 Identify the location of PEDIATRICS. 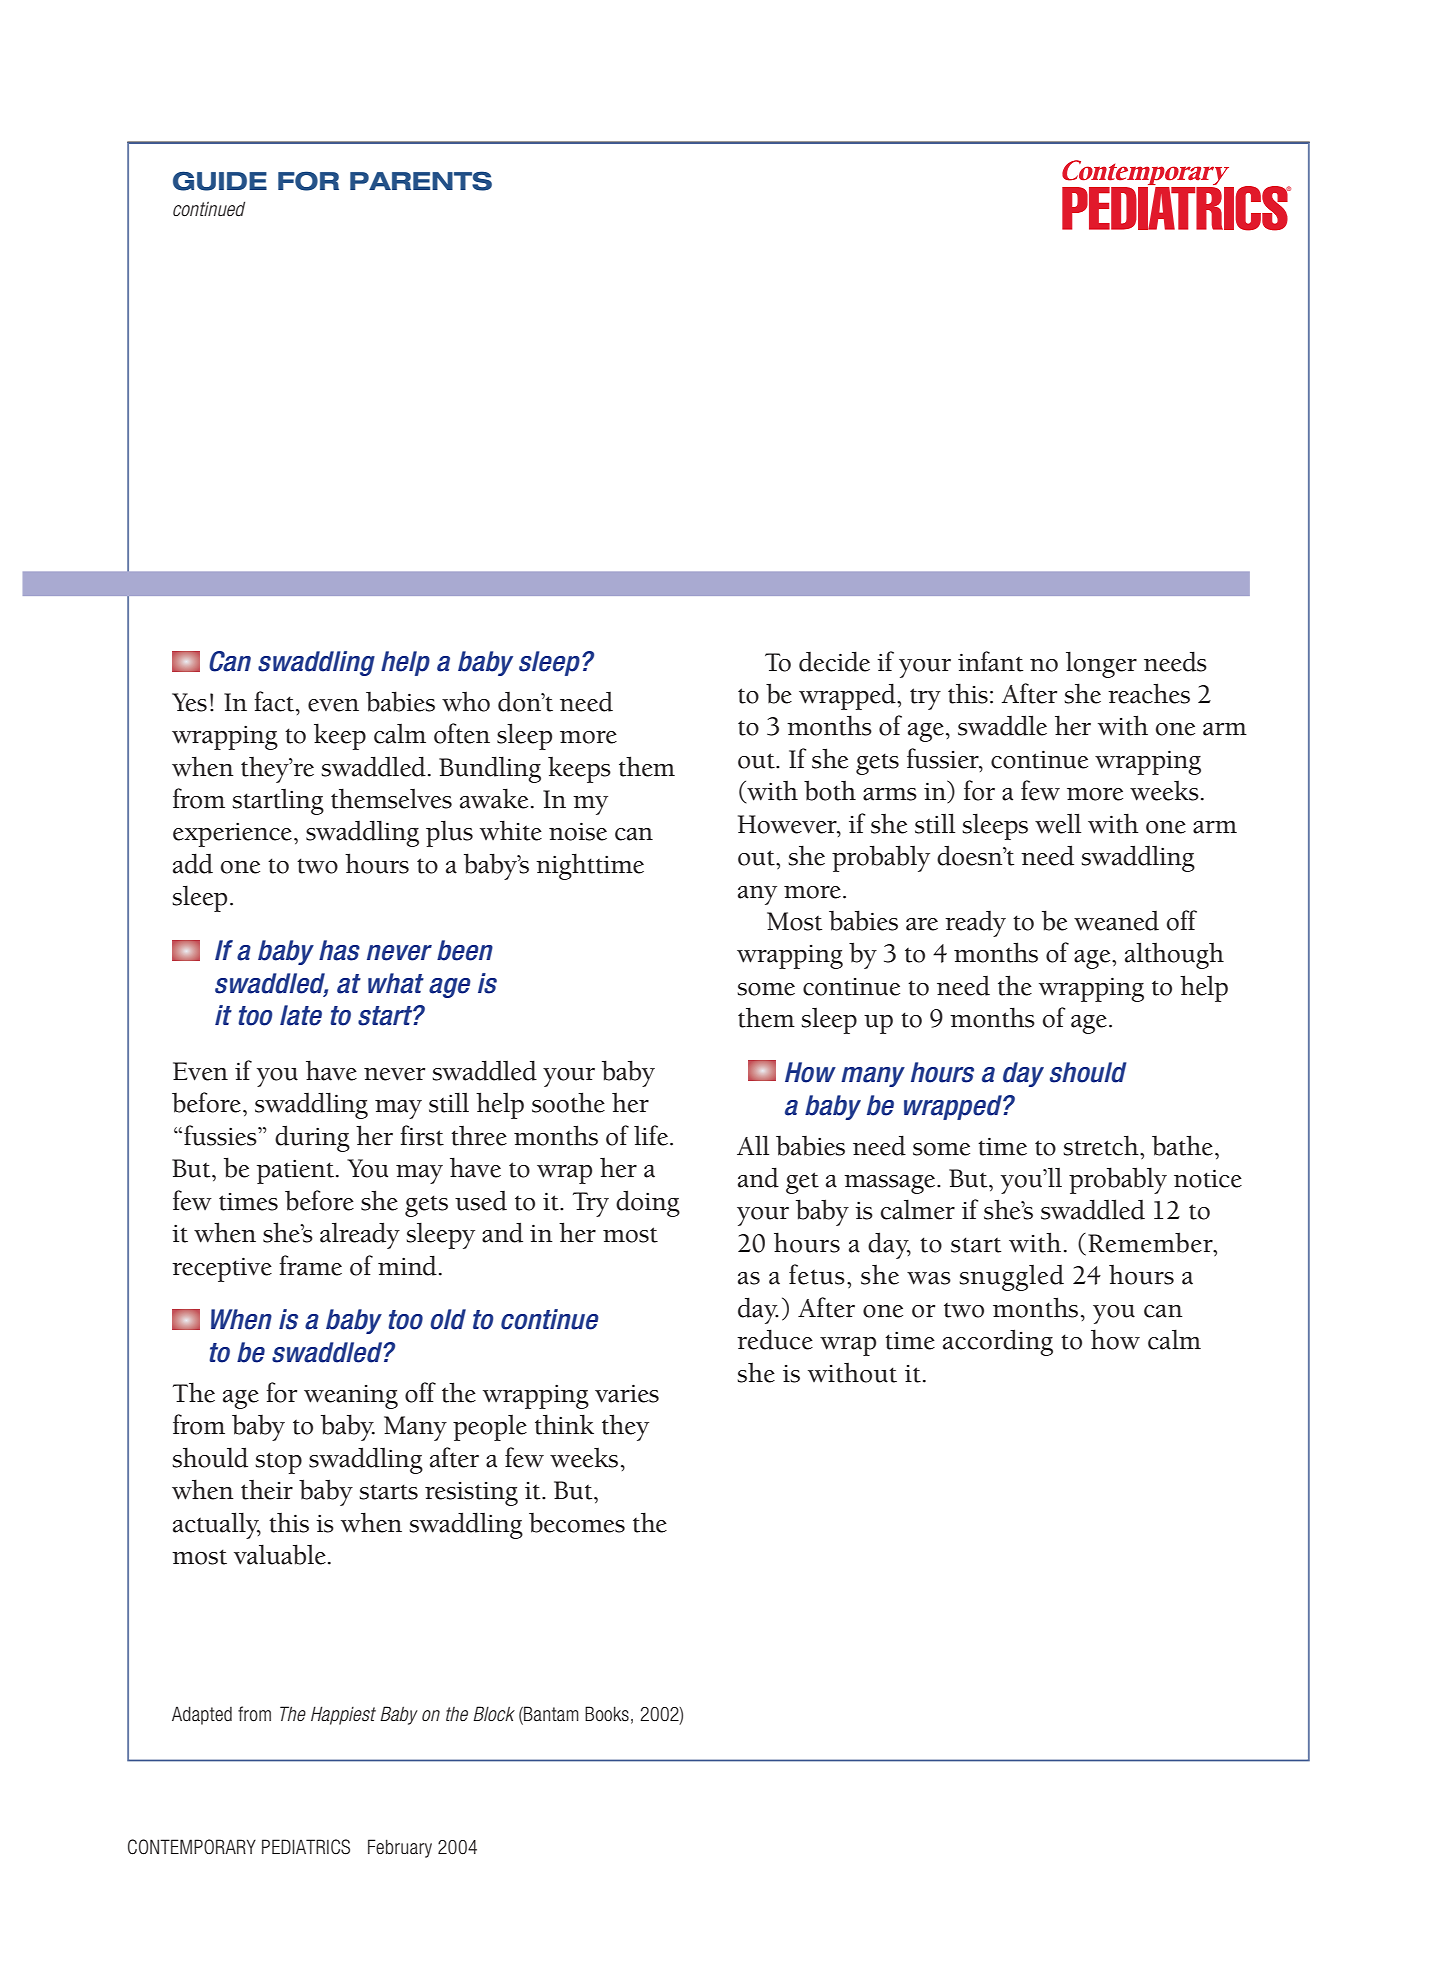
(306, 1847).
